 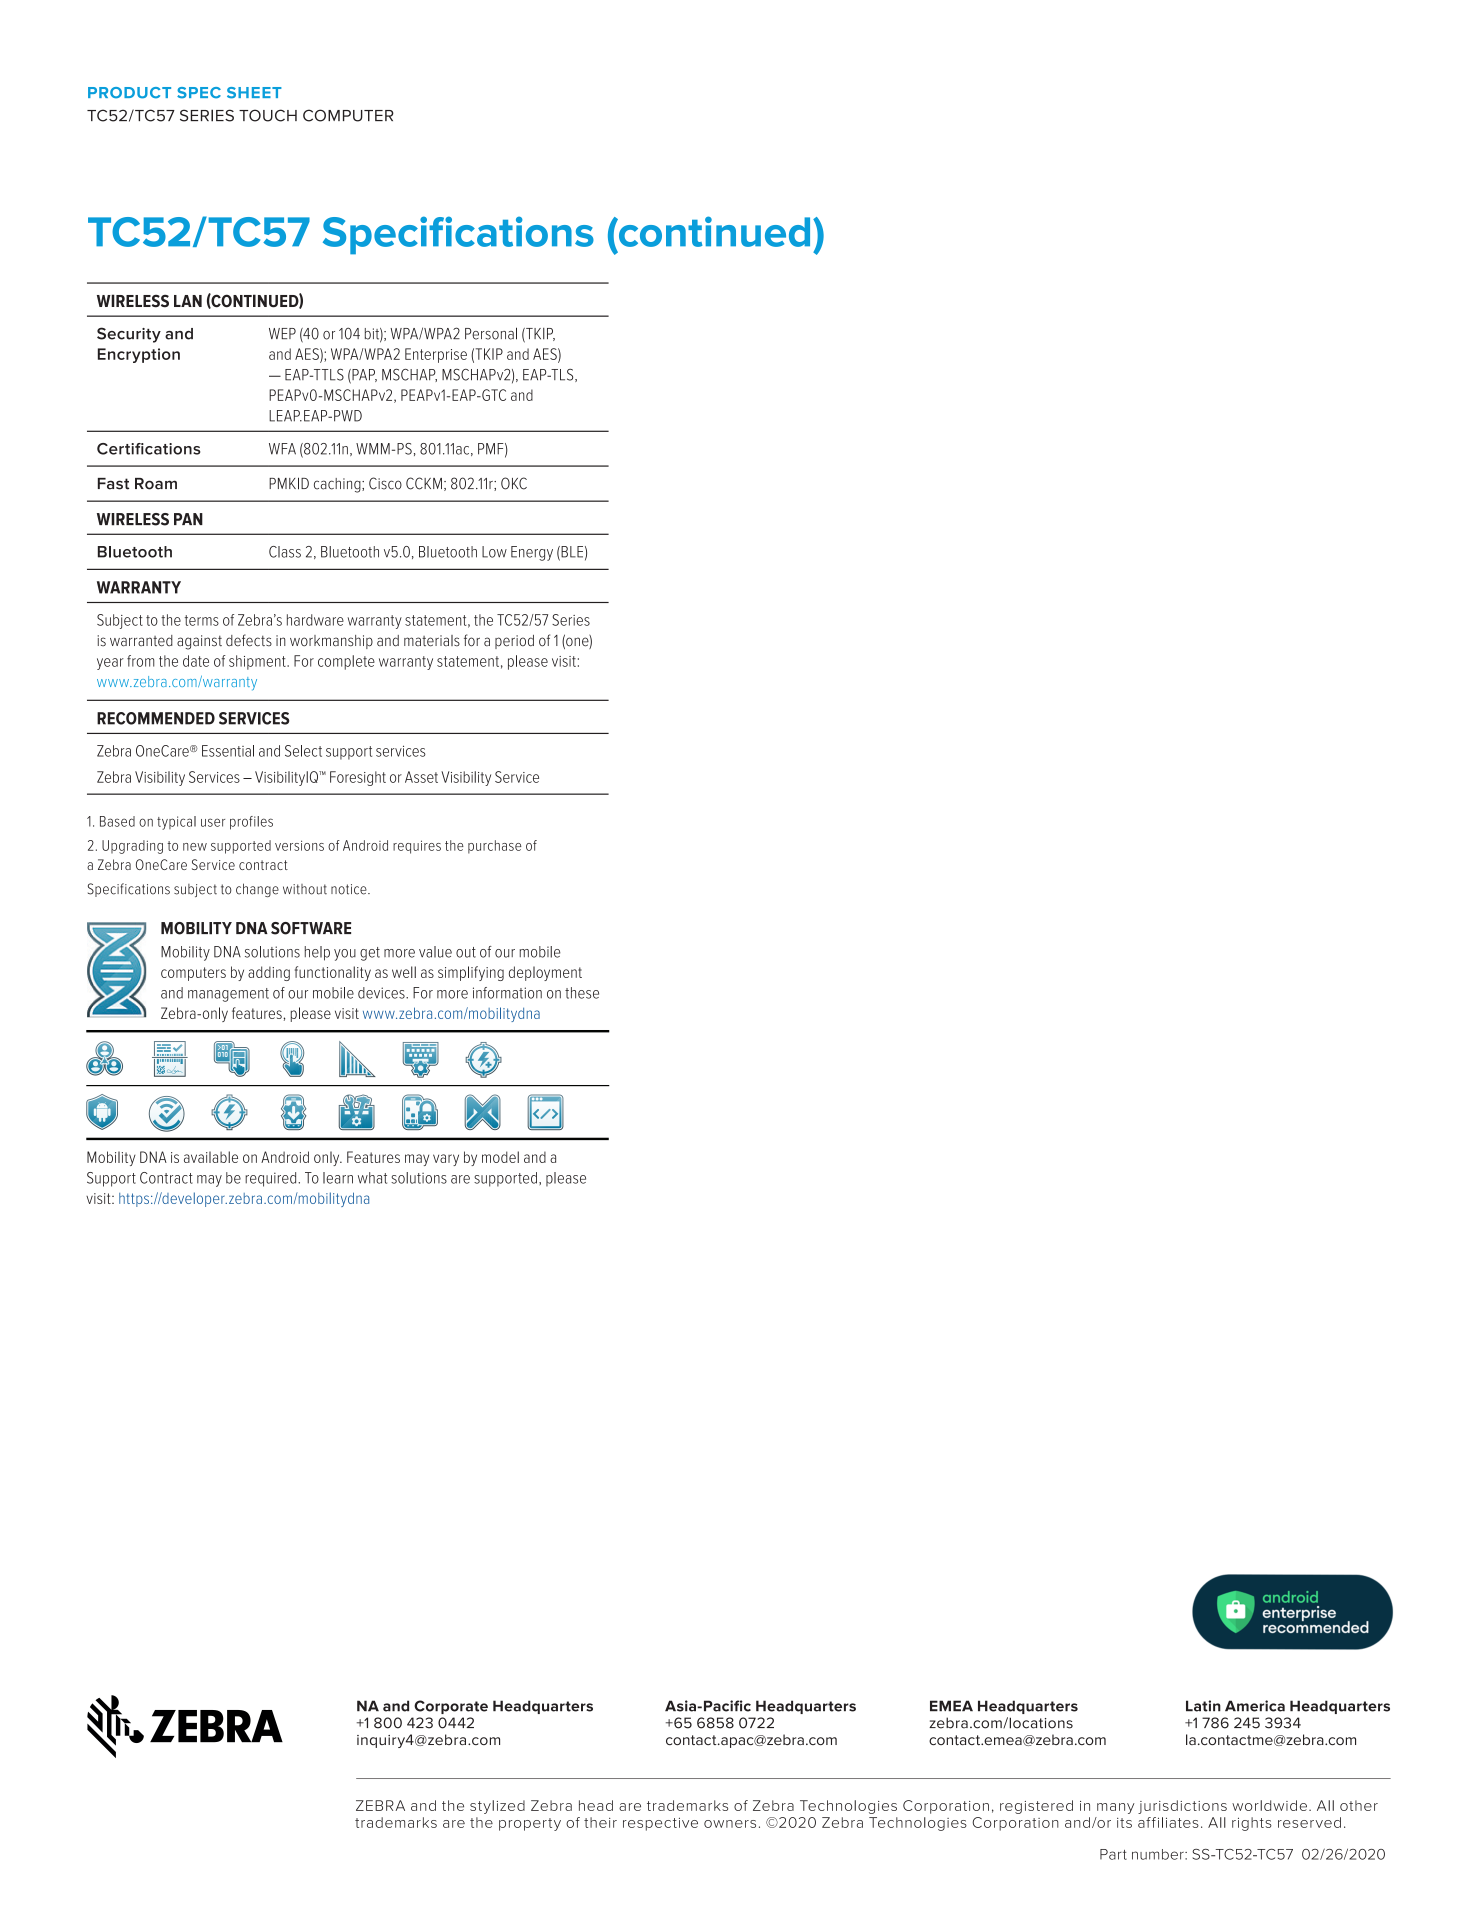 I want to click on Personal, so click(x=491, y=333).
